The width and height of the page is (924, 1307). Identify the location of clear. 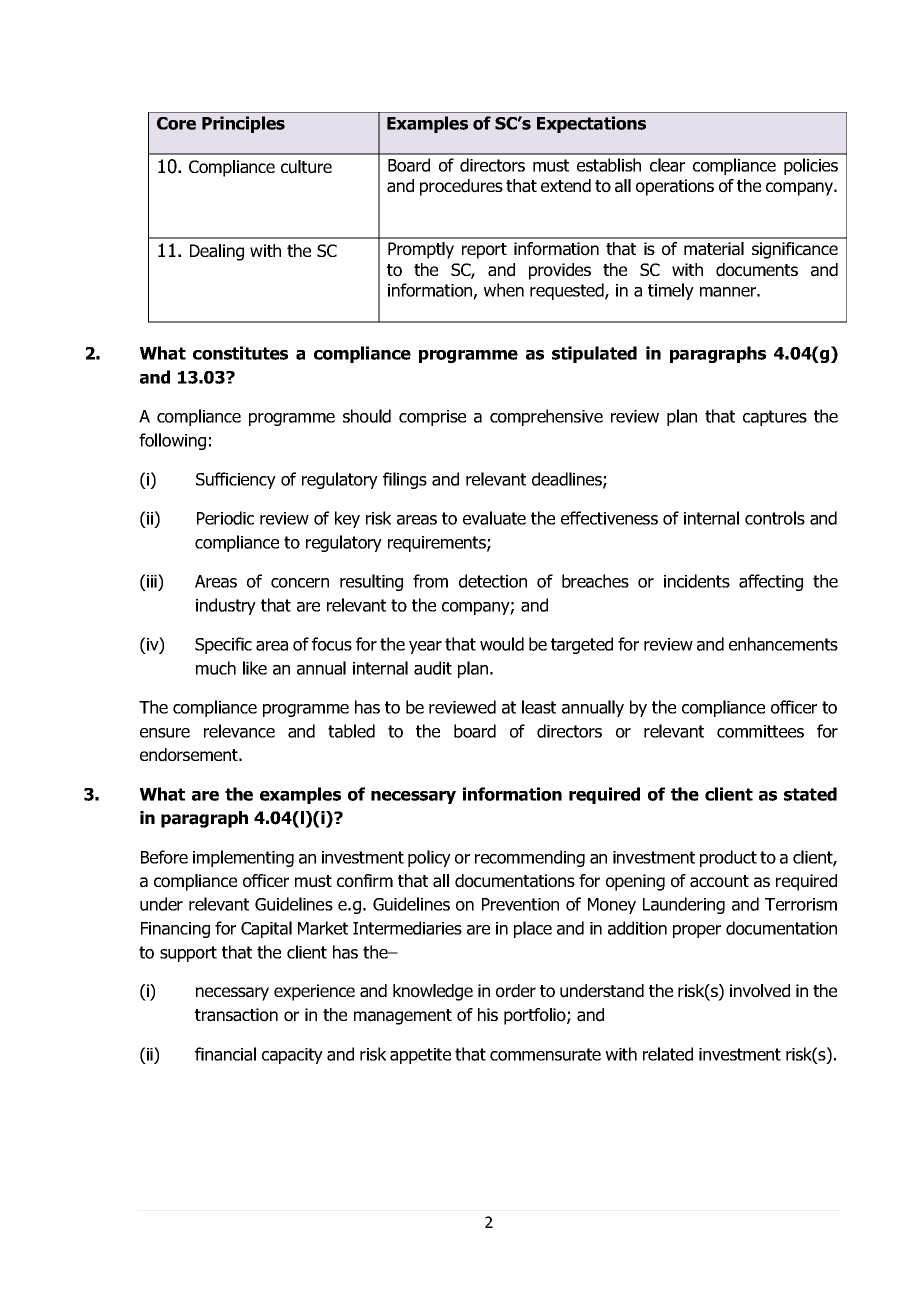
(667, 165).
